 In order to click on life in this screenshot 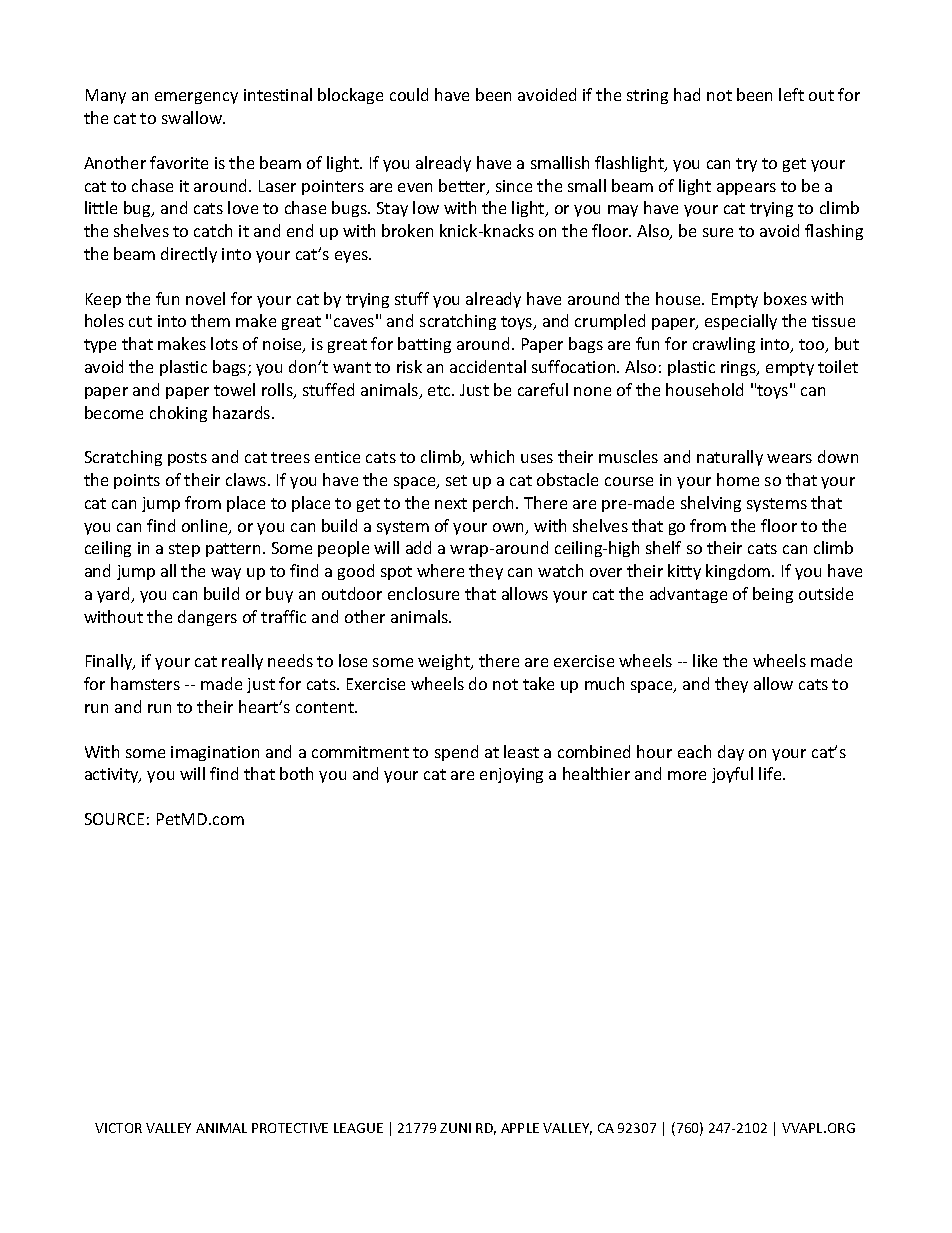, I will do `click(771, 773)`.
